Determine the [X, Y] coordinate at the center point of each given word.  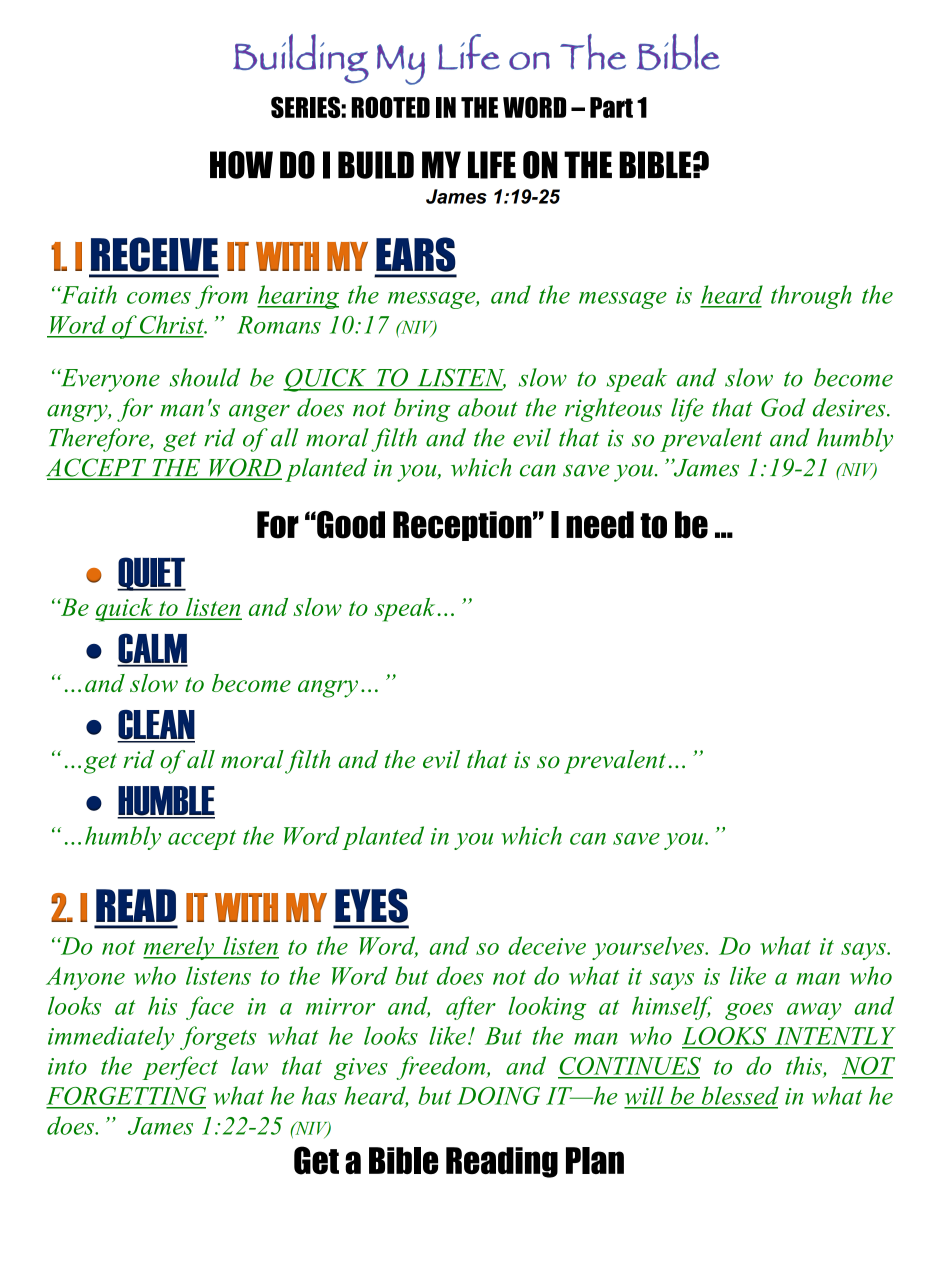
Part [611, 107]
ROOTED [390, 107]
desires [850, 407]
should [205, 377]
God [783, 407]
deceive [547, 945]
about [488, 407]
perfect [180, 1068]
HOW [241, 165]
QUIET [151, 574]
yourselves [649, 948]
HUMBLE [166, 802]
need [600, 525]
